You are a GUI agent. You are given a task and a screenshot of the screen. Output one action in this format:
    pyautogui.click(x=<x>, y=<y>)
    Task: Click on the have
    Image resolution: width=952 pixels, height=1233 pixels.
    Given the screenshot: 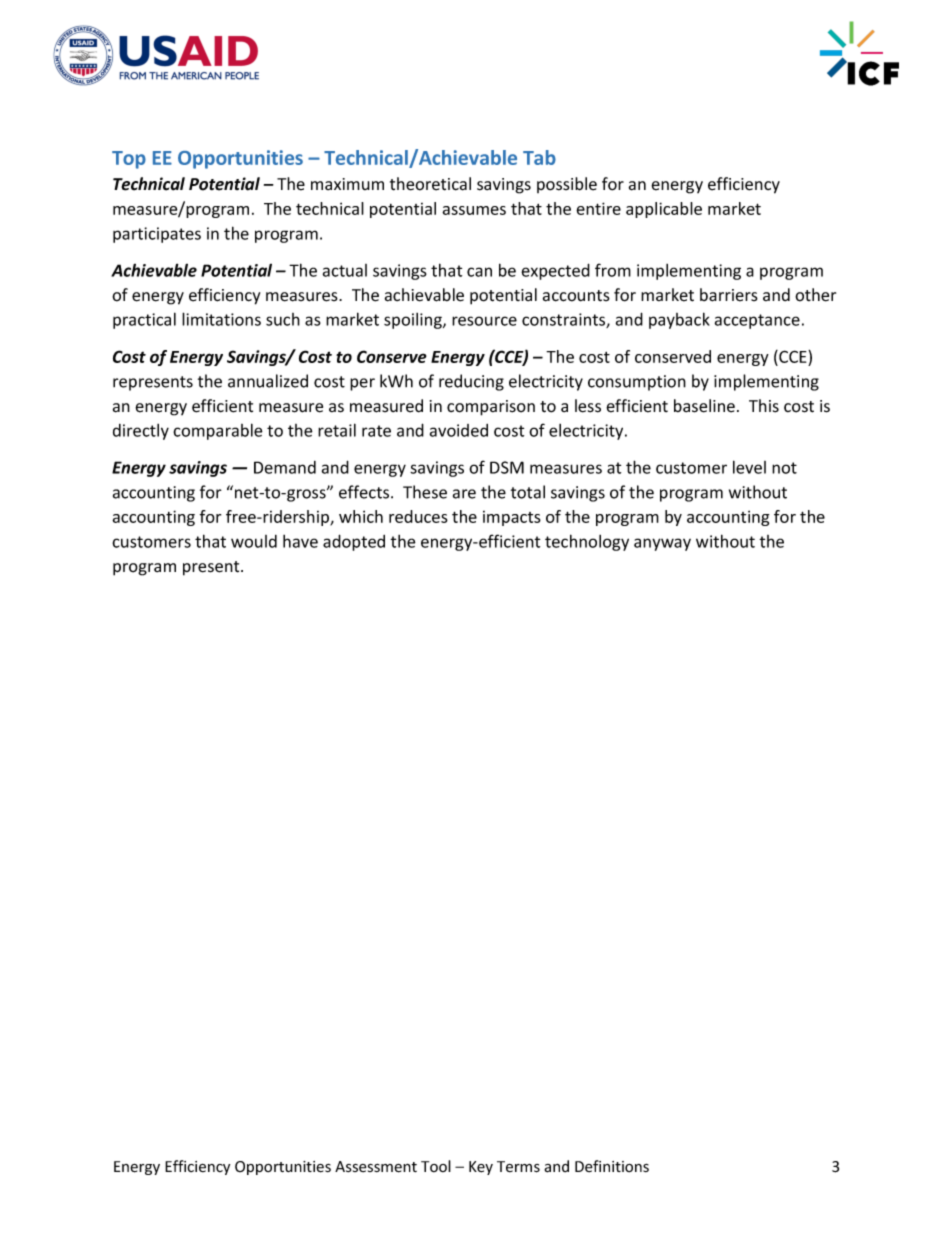 What is the action you would take?
    pyautogui.click(x=300, y=541)
